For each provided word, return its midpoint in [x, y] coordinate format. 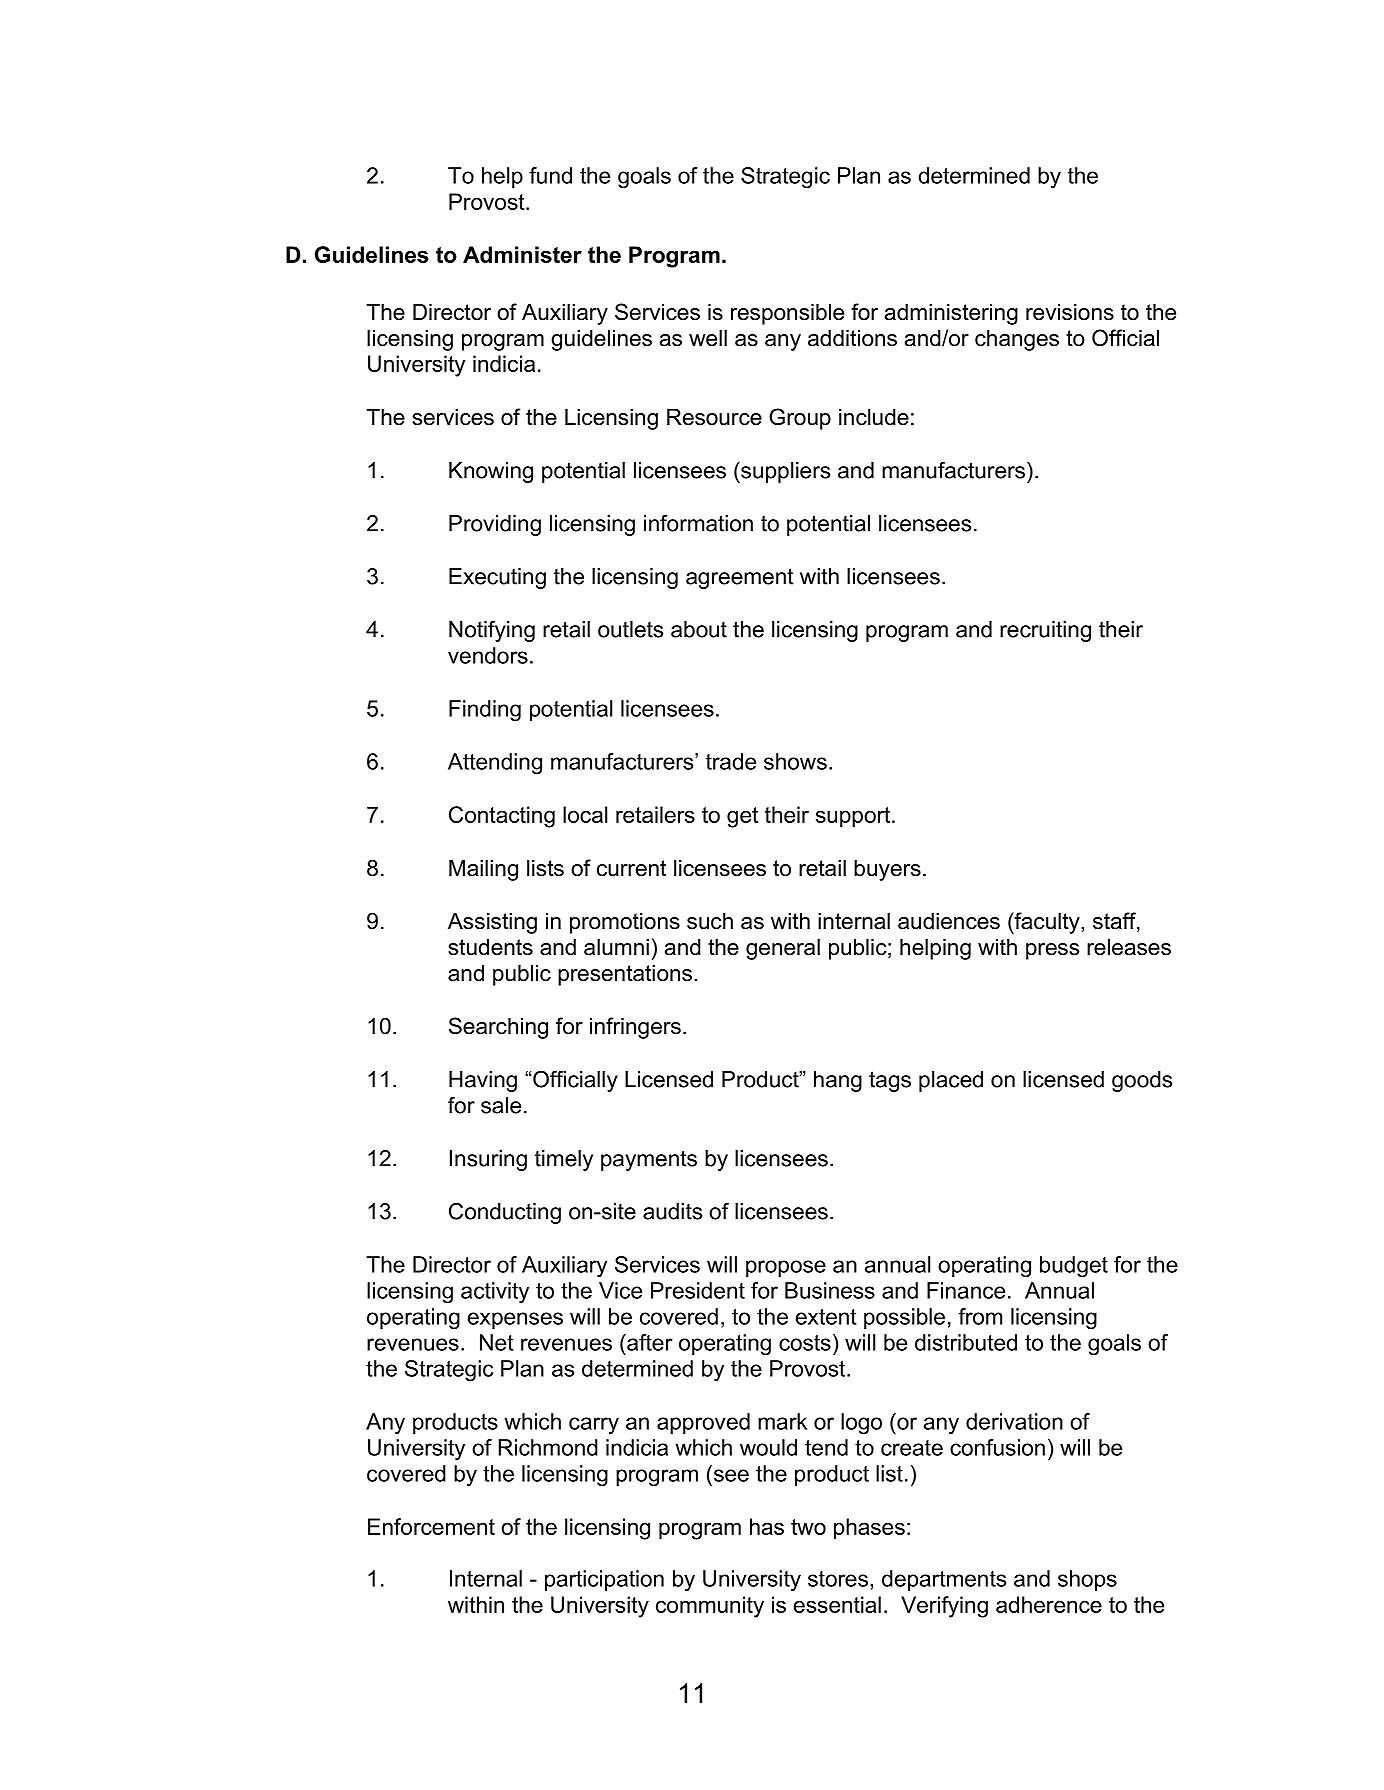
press [1052, 951]
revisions [1070, 312]
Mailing [483, 870]
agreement [740, 578]
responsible [787, 314]
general [783, 949]
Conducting [505, 1213]
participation [604, 1580]
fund [550, 175]
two [808, 1527]
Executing [497, 578]
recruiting [1045, 631]
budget [1074, 1267]
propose [786, 1268]
